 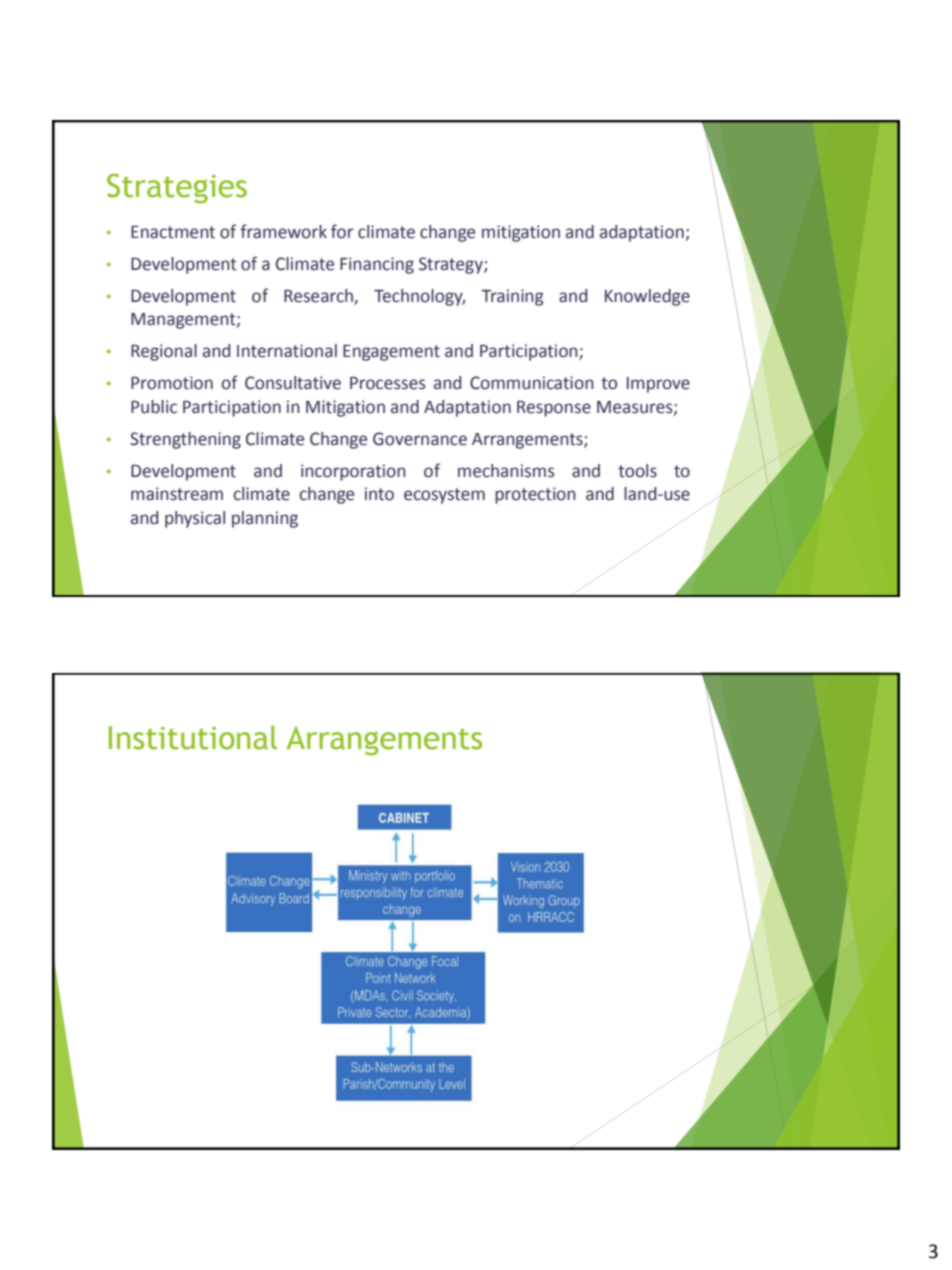 What do you see at coordinates (391, 353) in the screenshot?
I see `Engagement` at bounding box center [391, 353].
